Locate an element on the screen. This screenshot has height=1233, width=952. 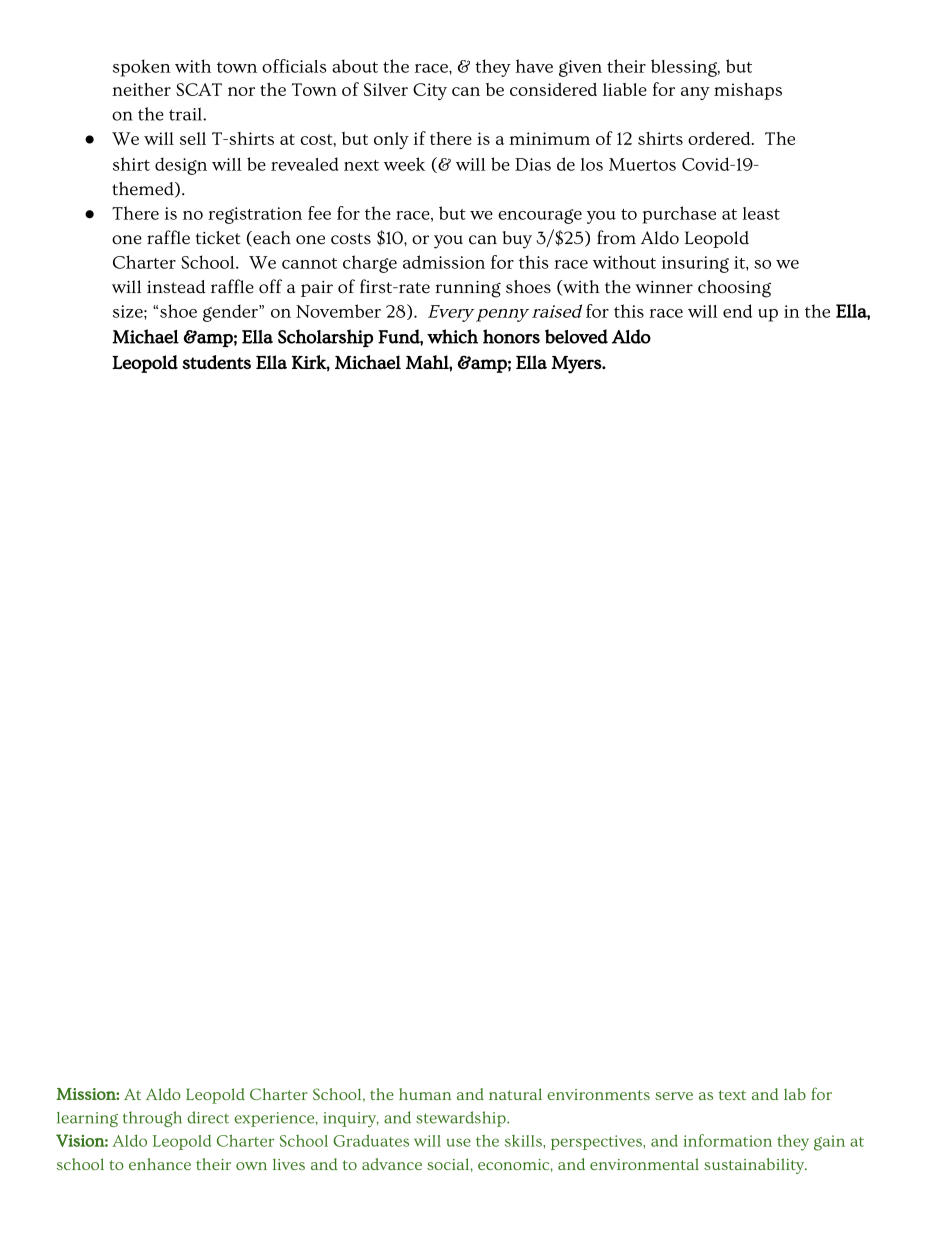
mishaps is located at coordinates (748, 91).
